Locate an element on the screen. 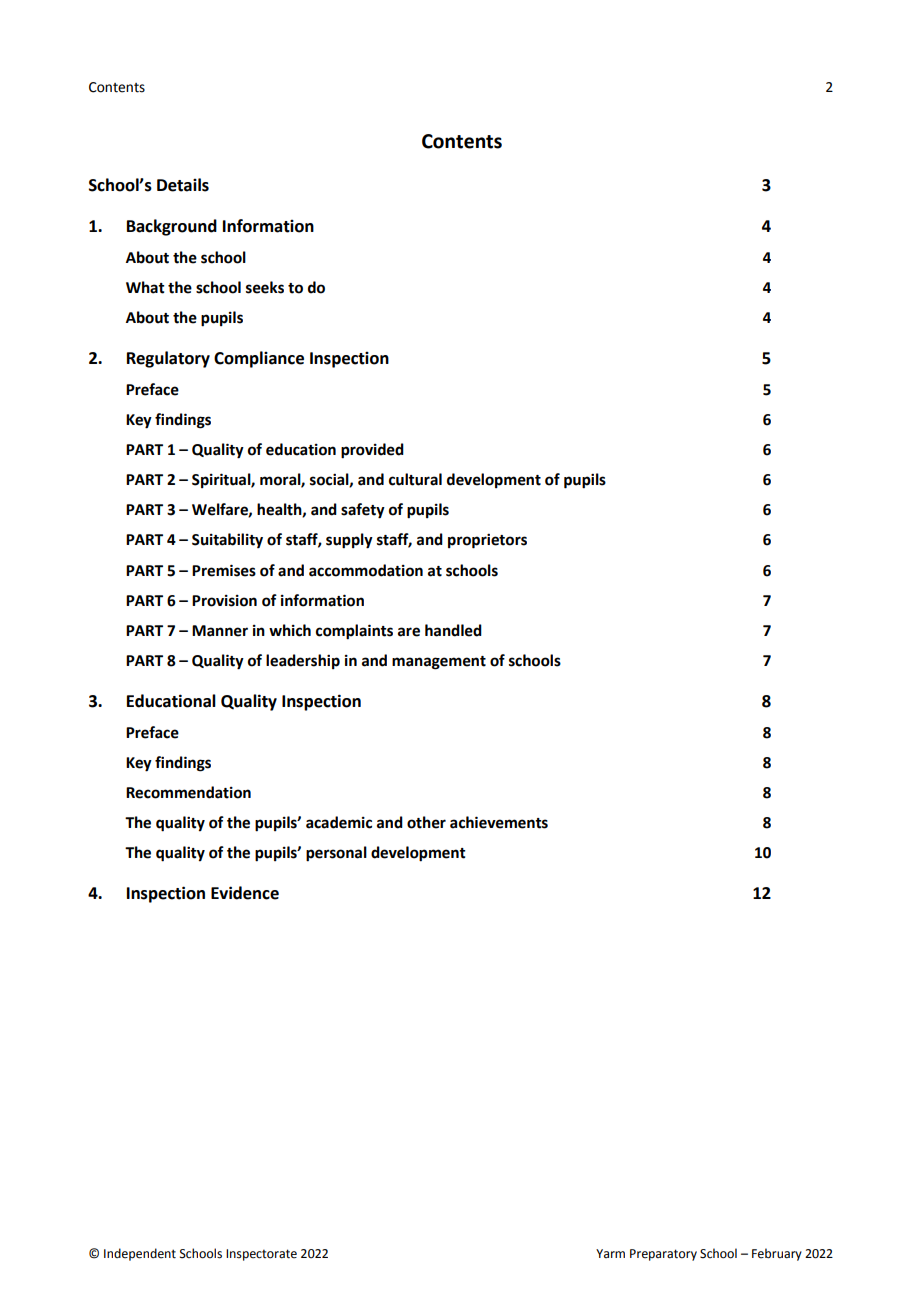  seeks is located at coordinates (265, 287).
